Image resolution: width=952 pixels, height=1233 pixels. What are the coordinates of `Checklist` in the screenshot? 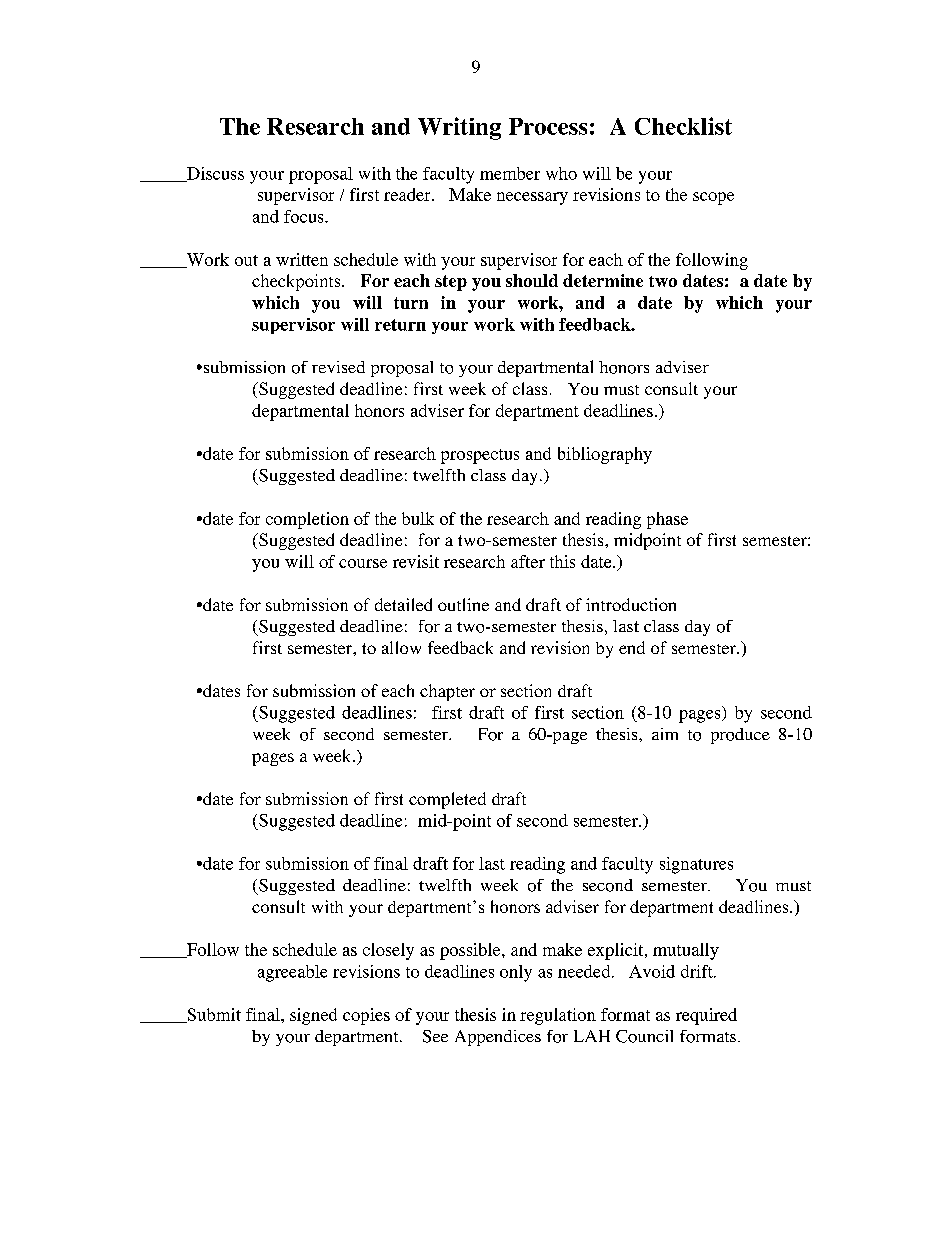 It's located at (683, 126).
